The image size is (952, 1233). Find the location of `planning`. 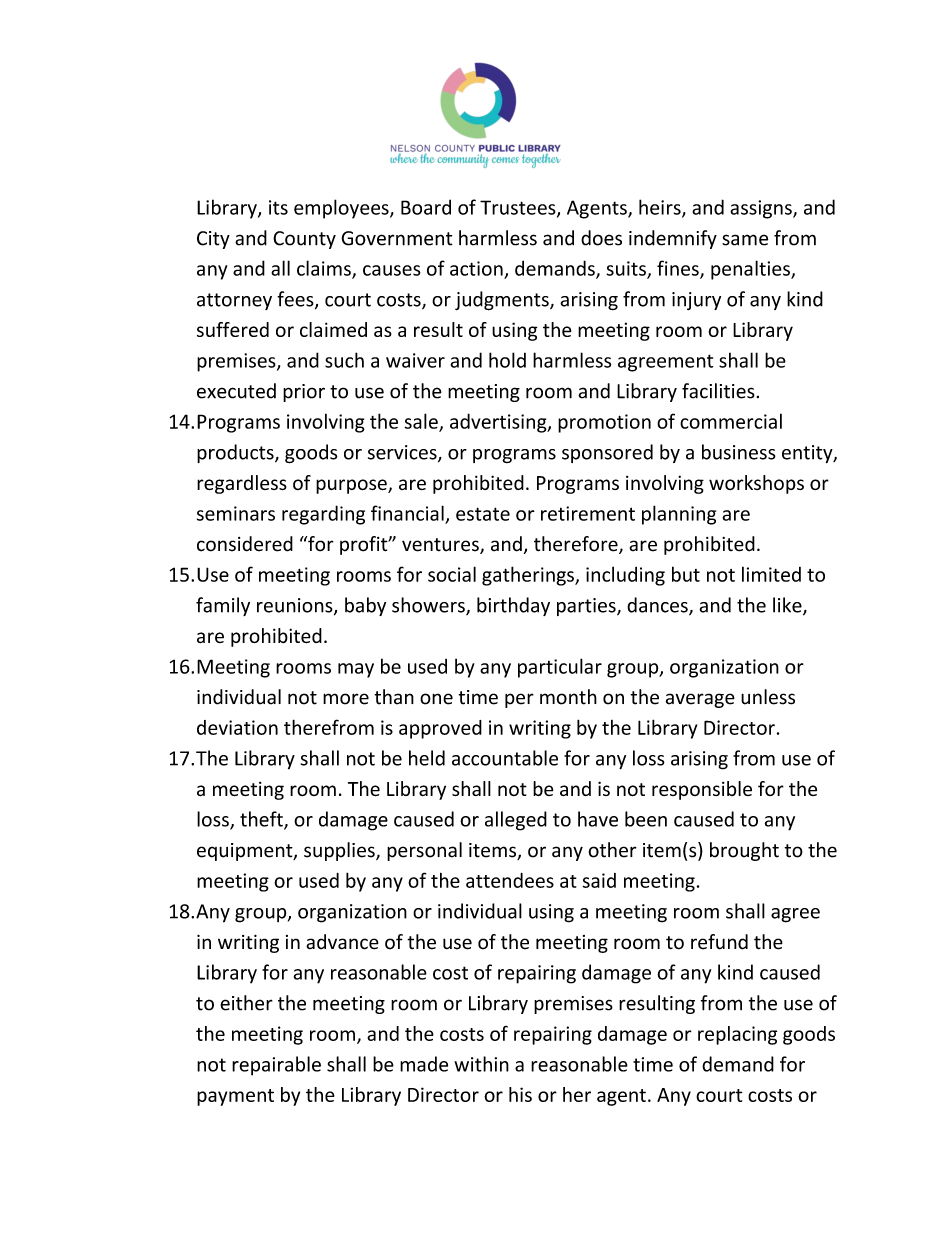

planning is located at coordinates (679, 515).
